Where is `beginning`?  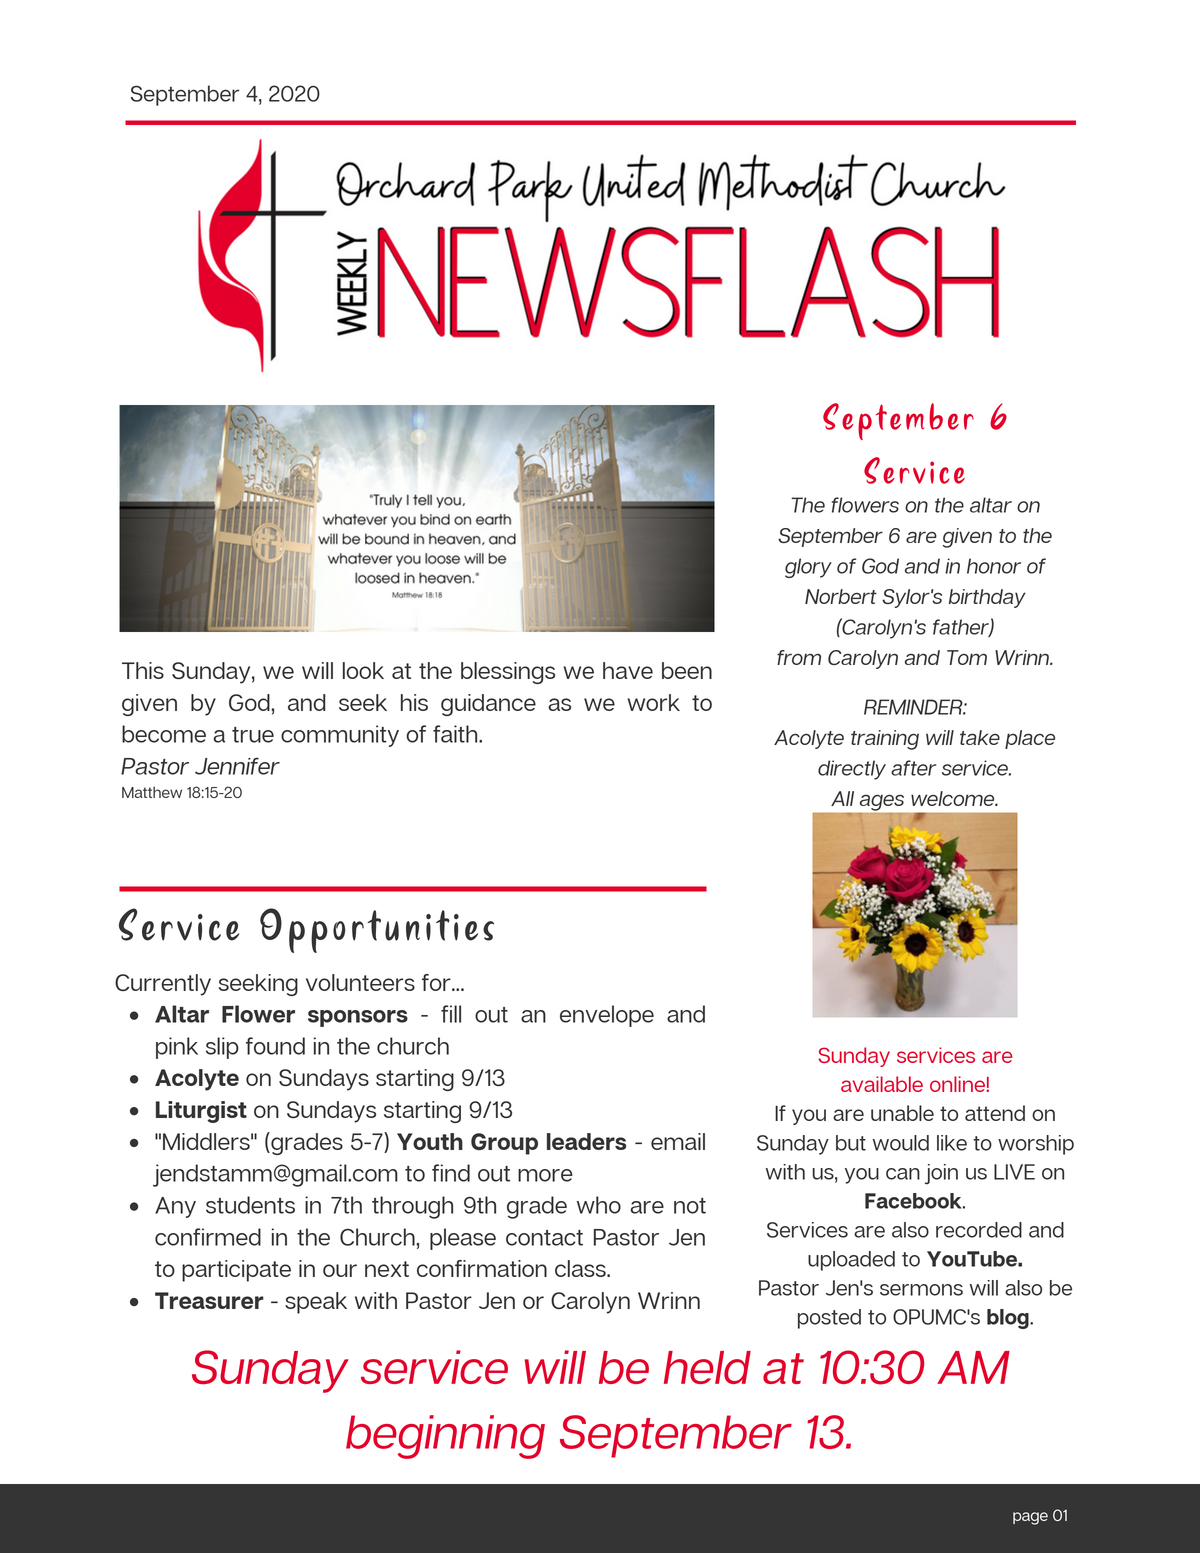 beginning is located at coordinates (445, 1437).
